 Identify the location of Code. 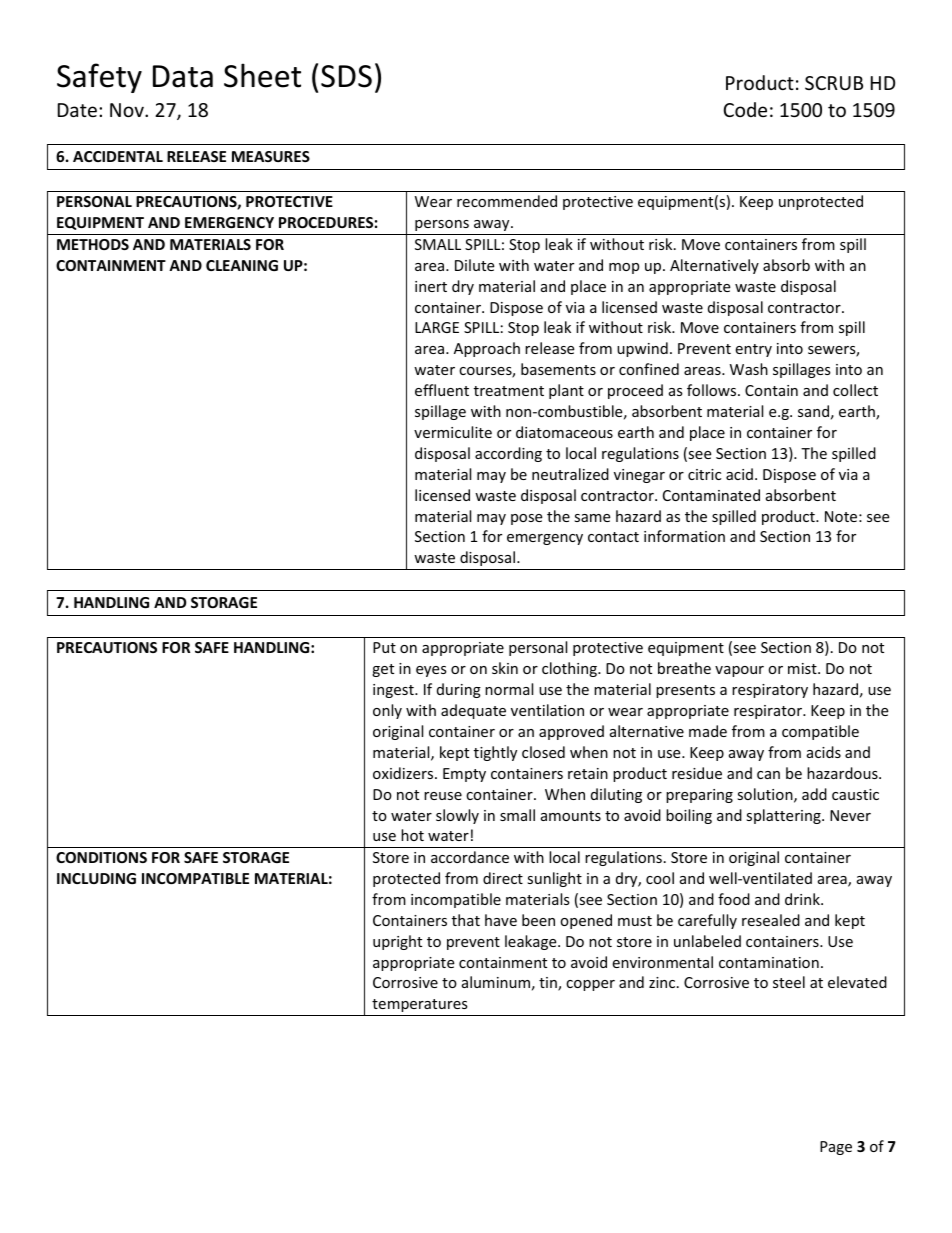
(745, 109).
